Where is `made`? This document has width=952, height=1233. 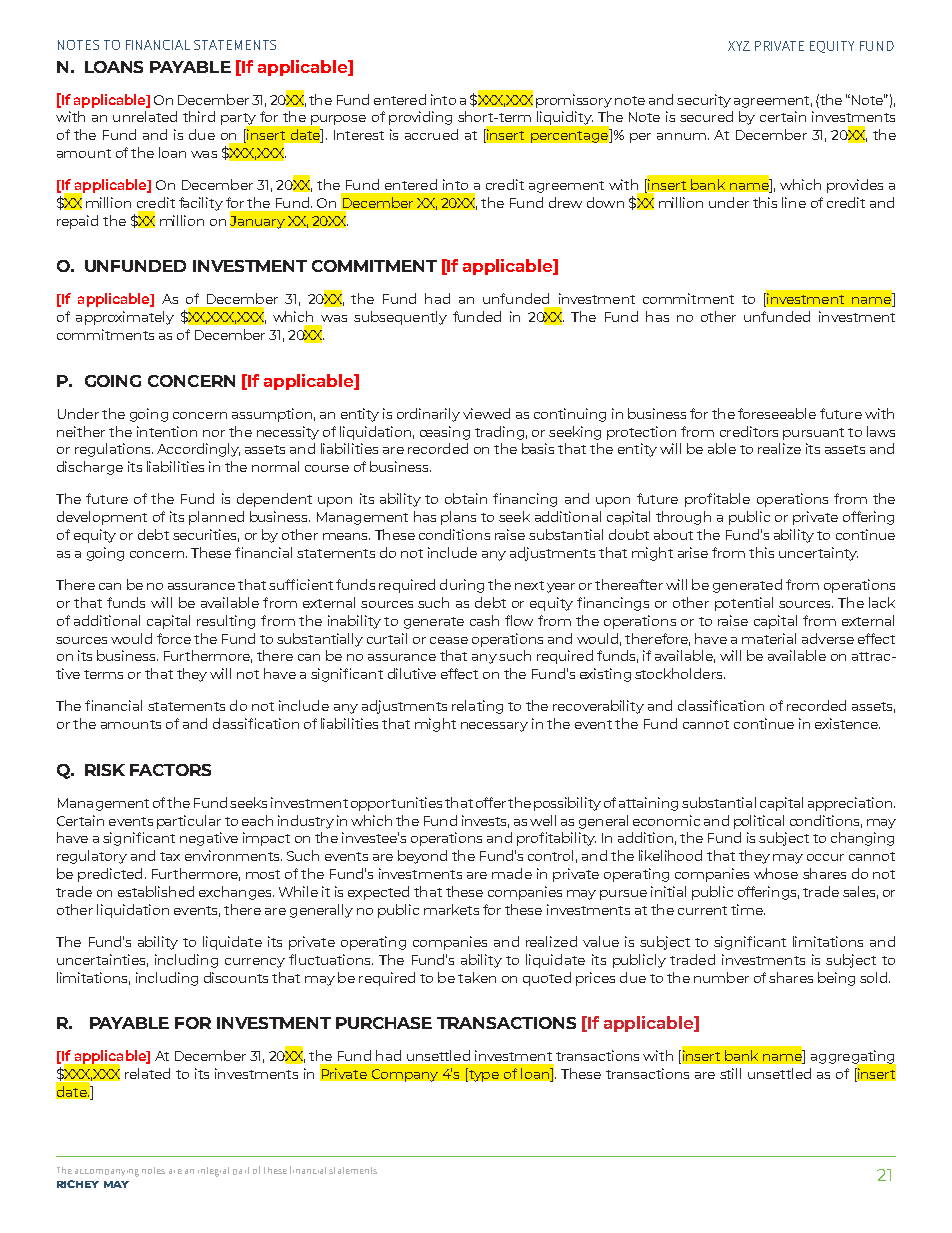 made is located at coordinates (512, 873).
